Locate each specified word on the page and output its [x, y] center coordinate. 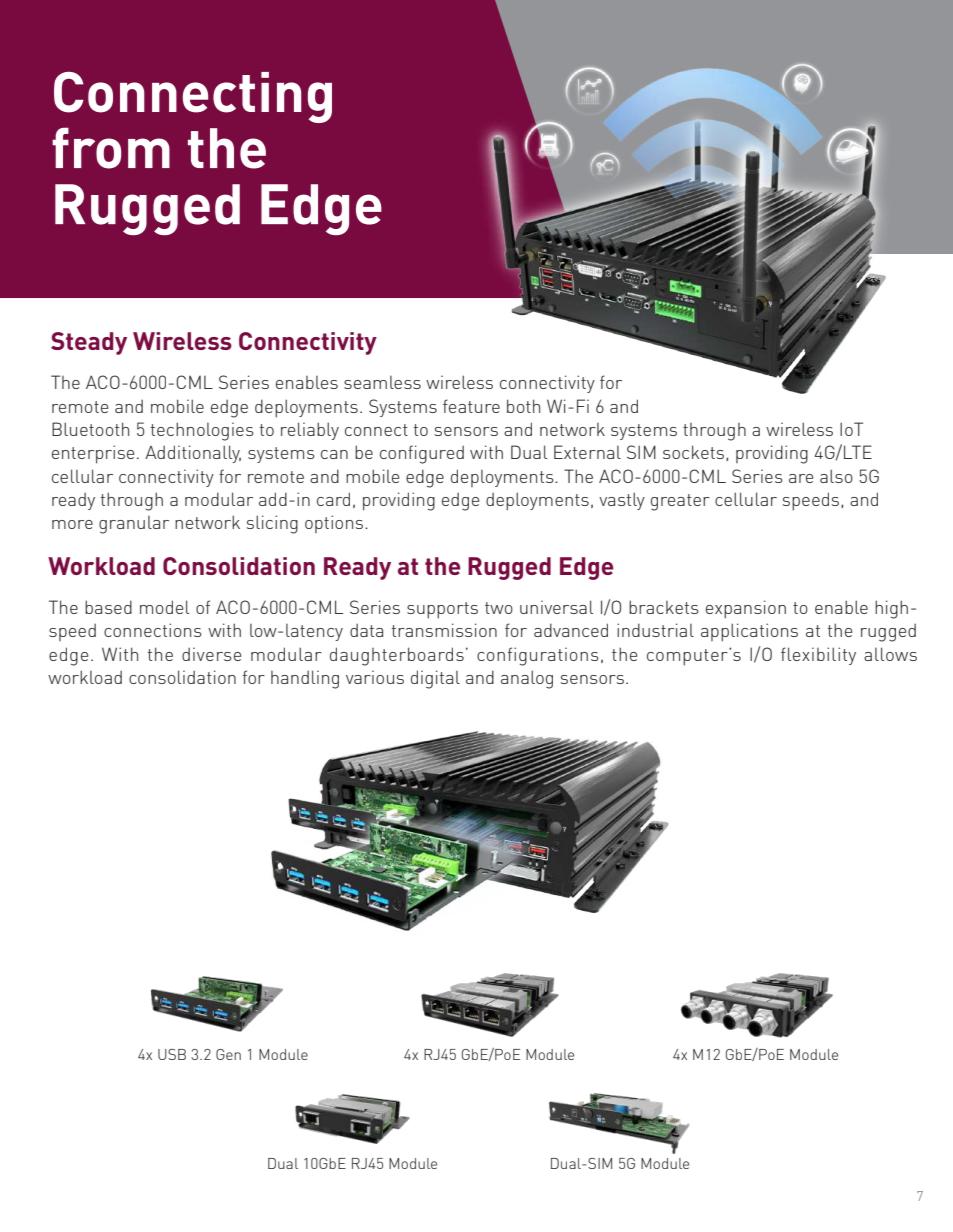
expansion [746, 609]
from [111, 148]
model [164, 607]
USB [172, 1054]
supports [442, 610]
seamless [382, 382]
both [523, 406]
